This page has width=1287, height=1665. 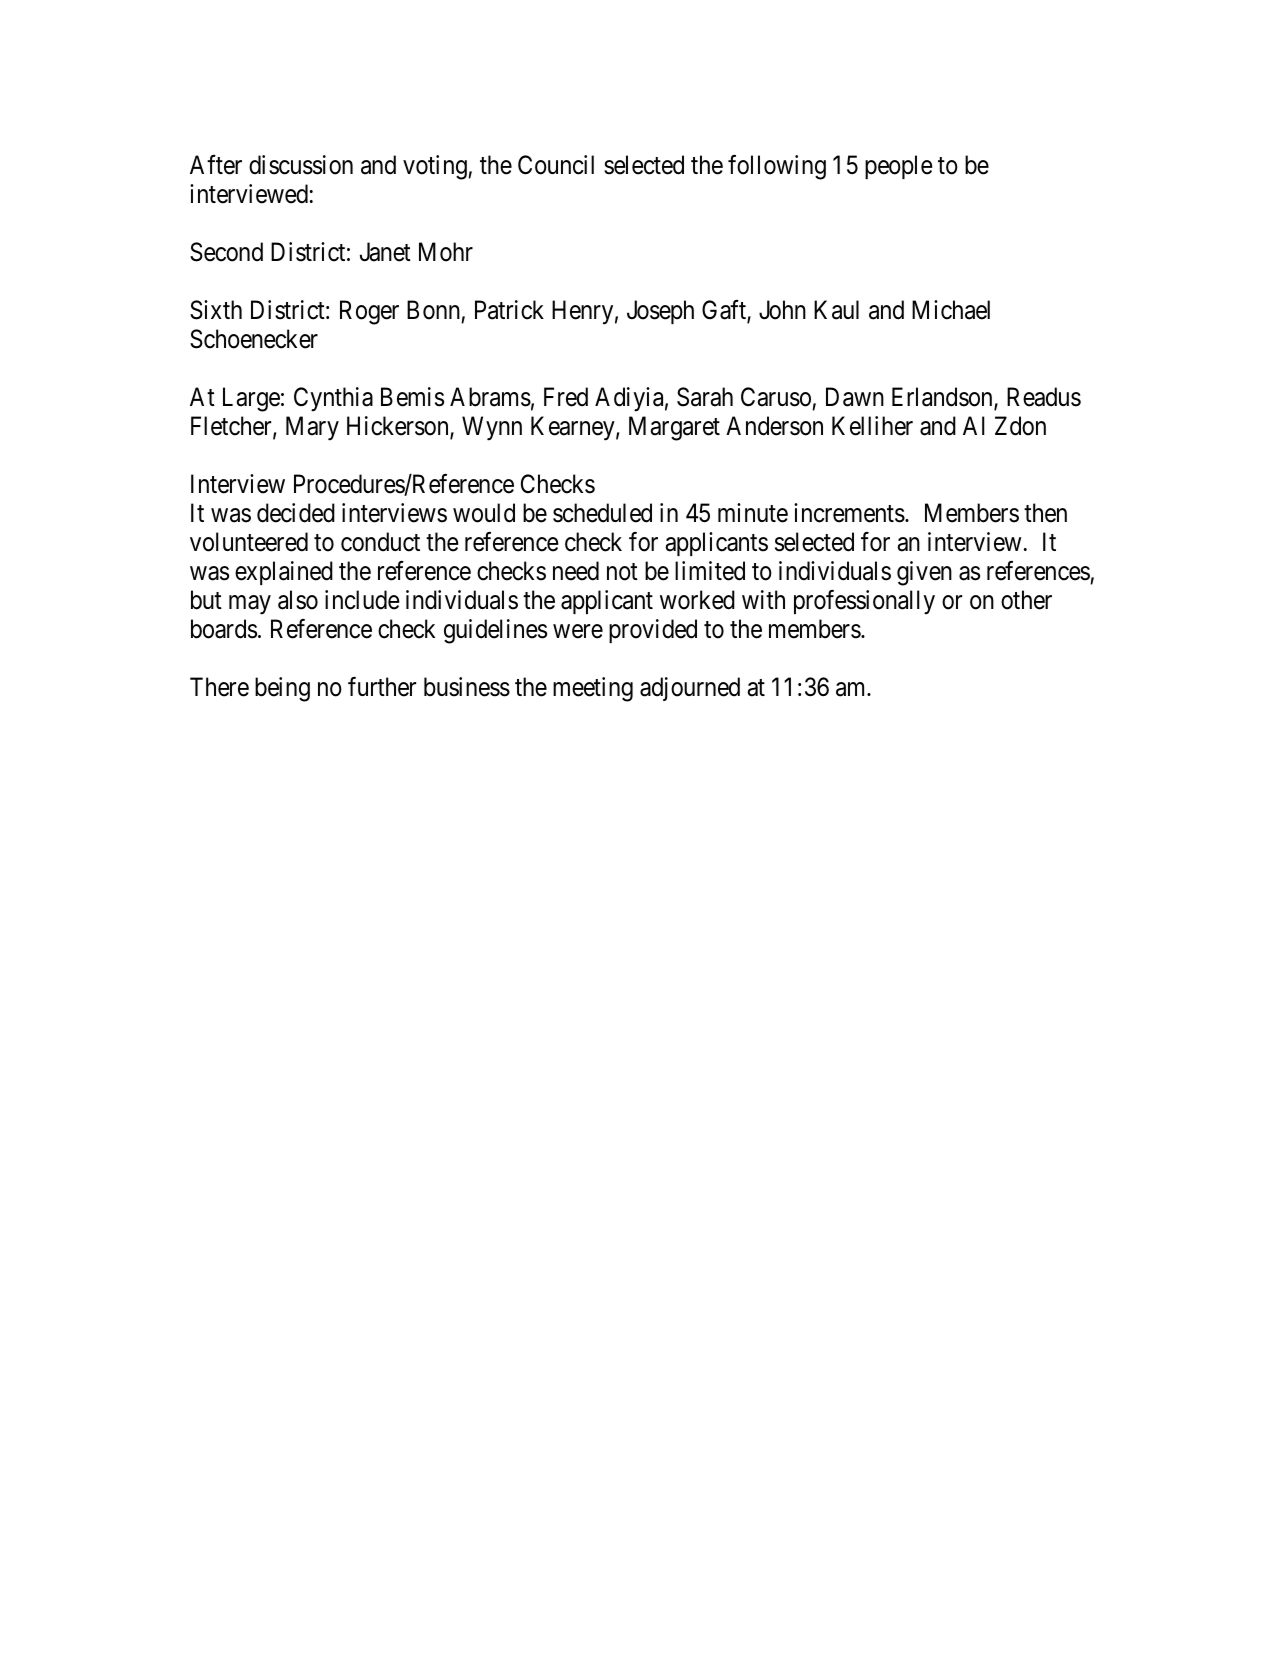 What do you see at coordinates (660, 312) in the page?
I see `Joseph` at bounding box center [660, 312].
